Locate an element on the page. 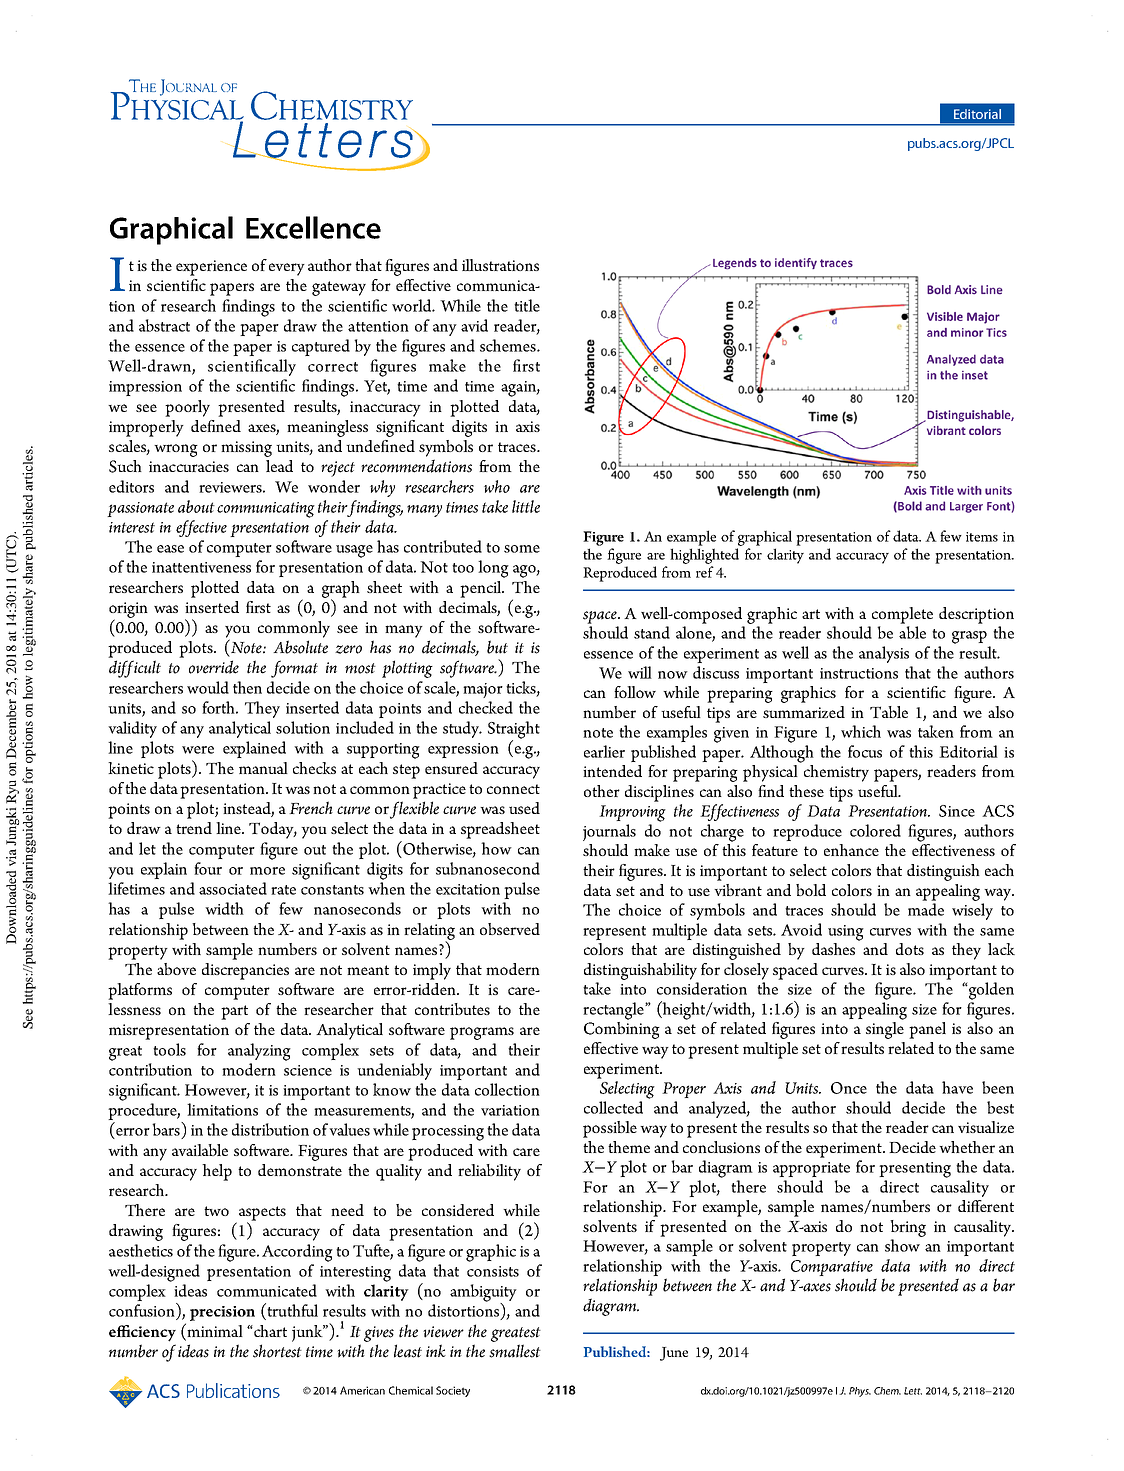 The width and height of the image is (1124, 1471). rectangle is located at coordinates (614, 1011).
